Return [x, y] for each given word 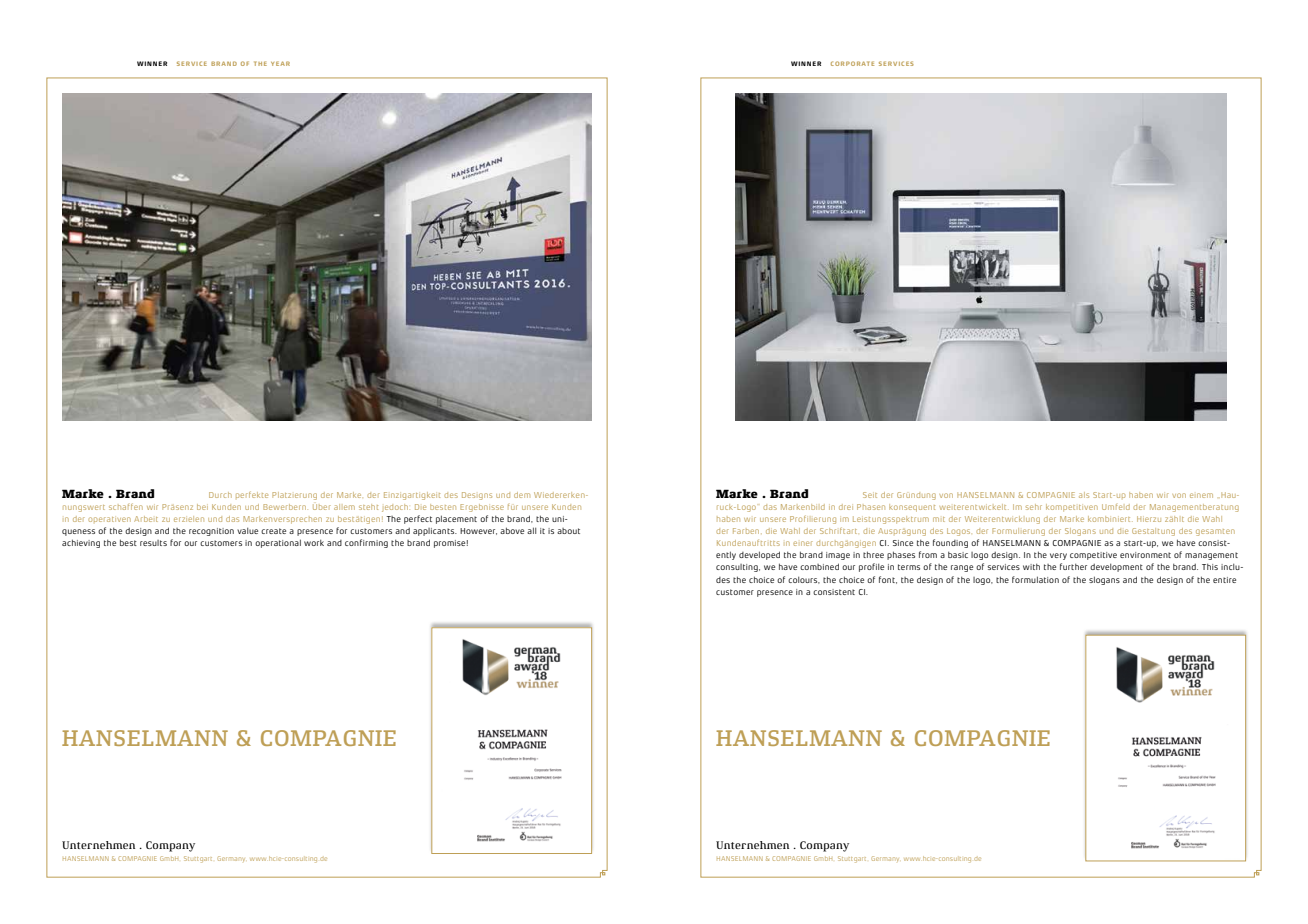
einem [1201, 495]
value [247, 530]
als [1084, 495]
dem [522, 495]
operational [278, 543]
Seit [870, 495]
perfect [418, 519]
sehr [1034, 507]
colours [804, 580]
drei [846, 507]
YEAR [280, 63]
